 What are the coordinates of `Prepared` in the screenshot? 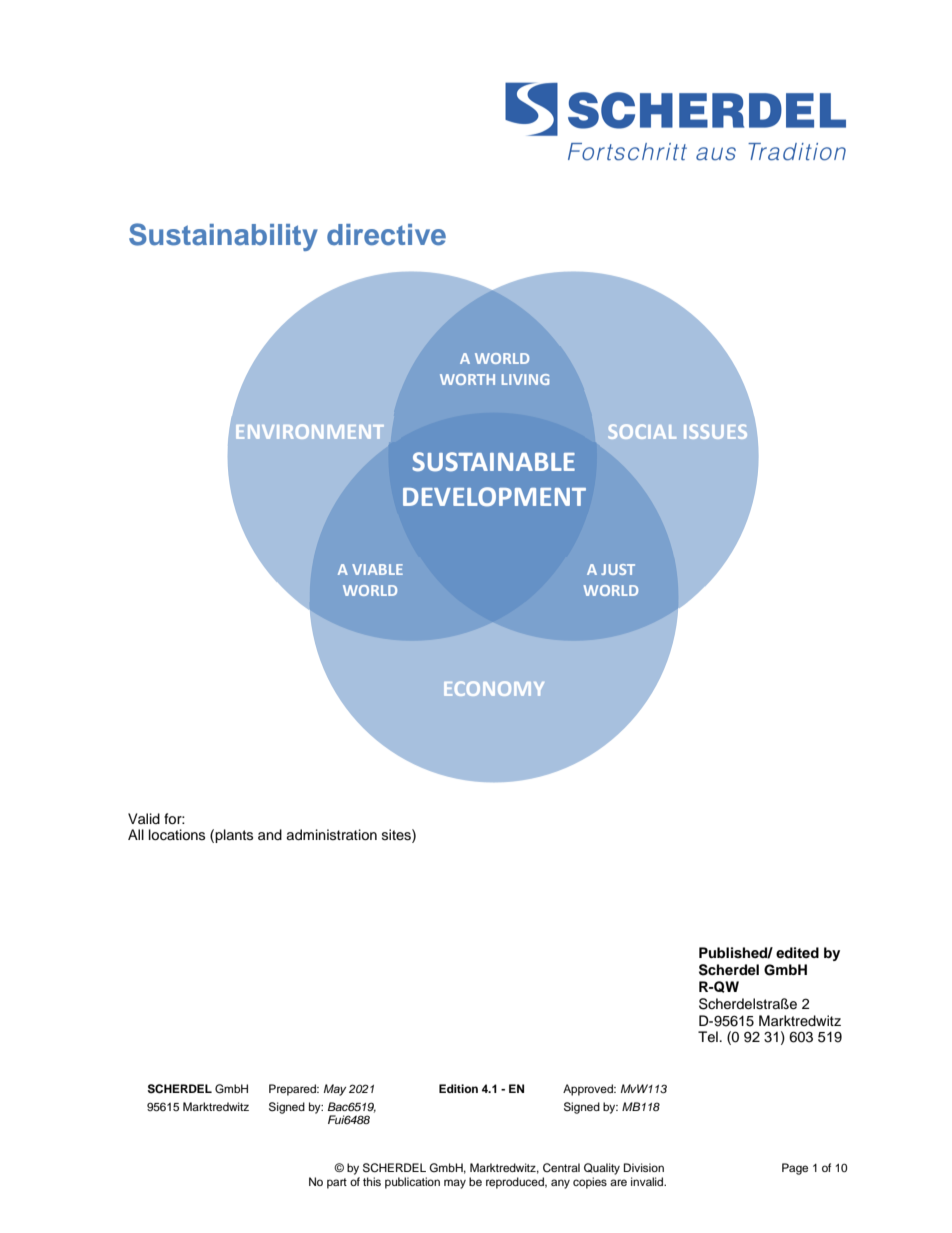 It's located at (293, 1090).
